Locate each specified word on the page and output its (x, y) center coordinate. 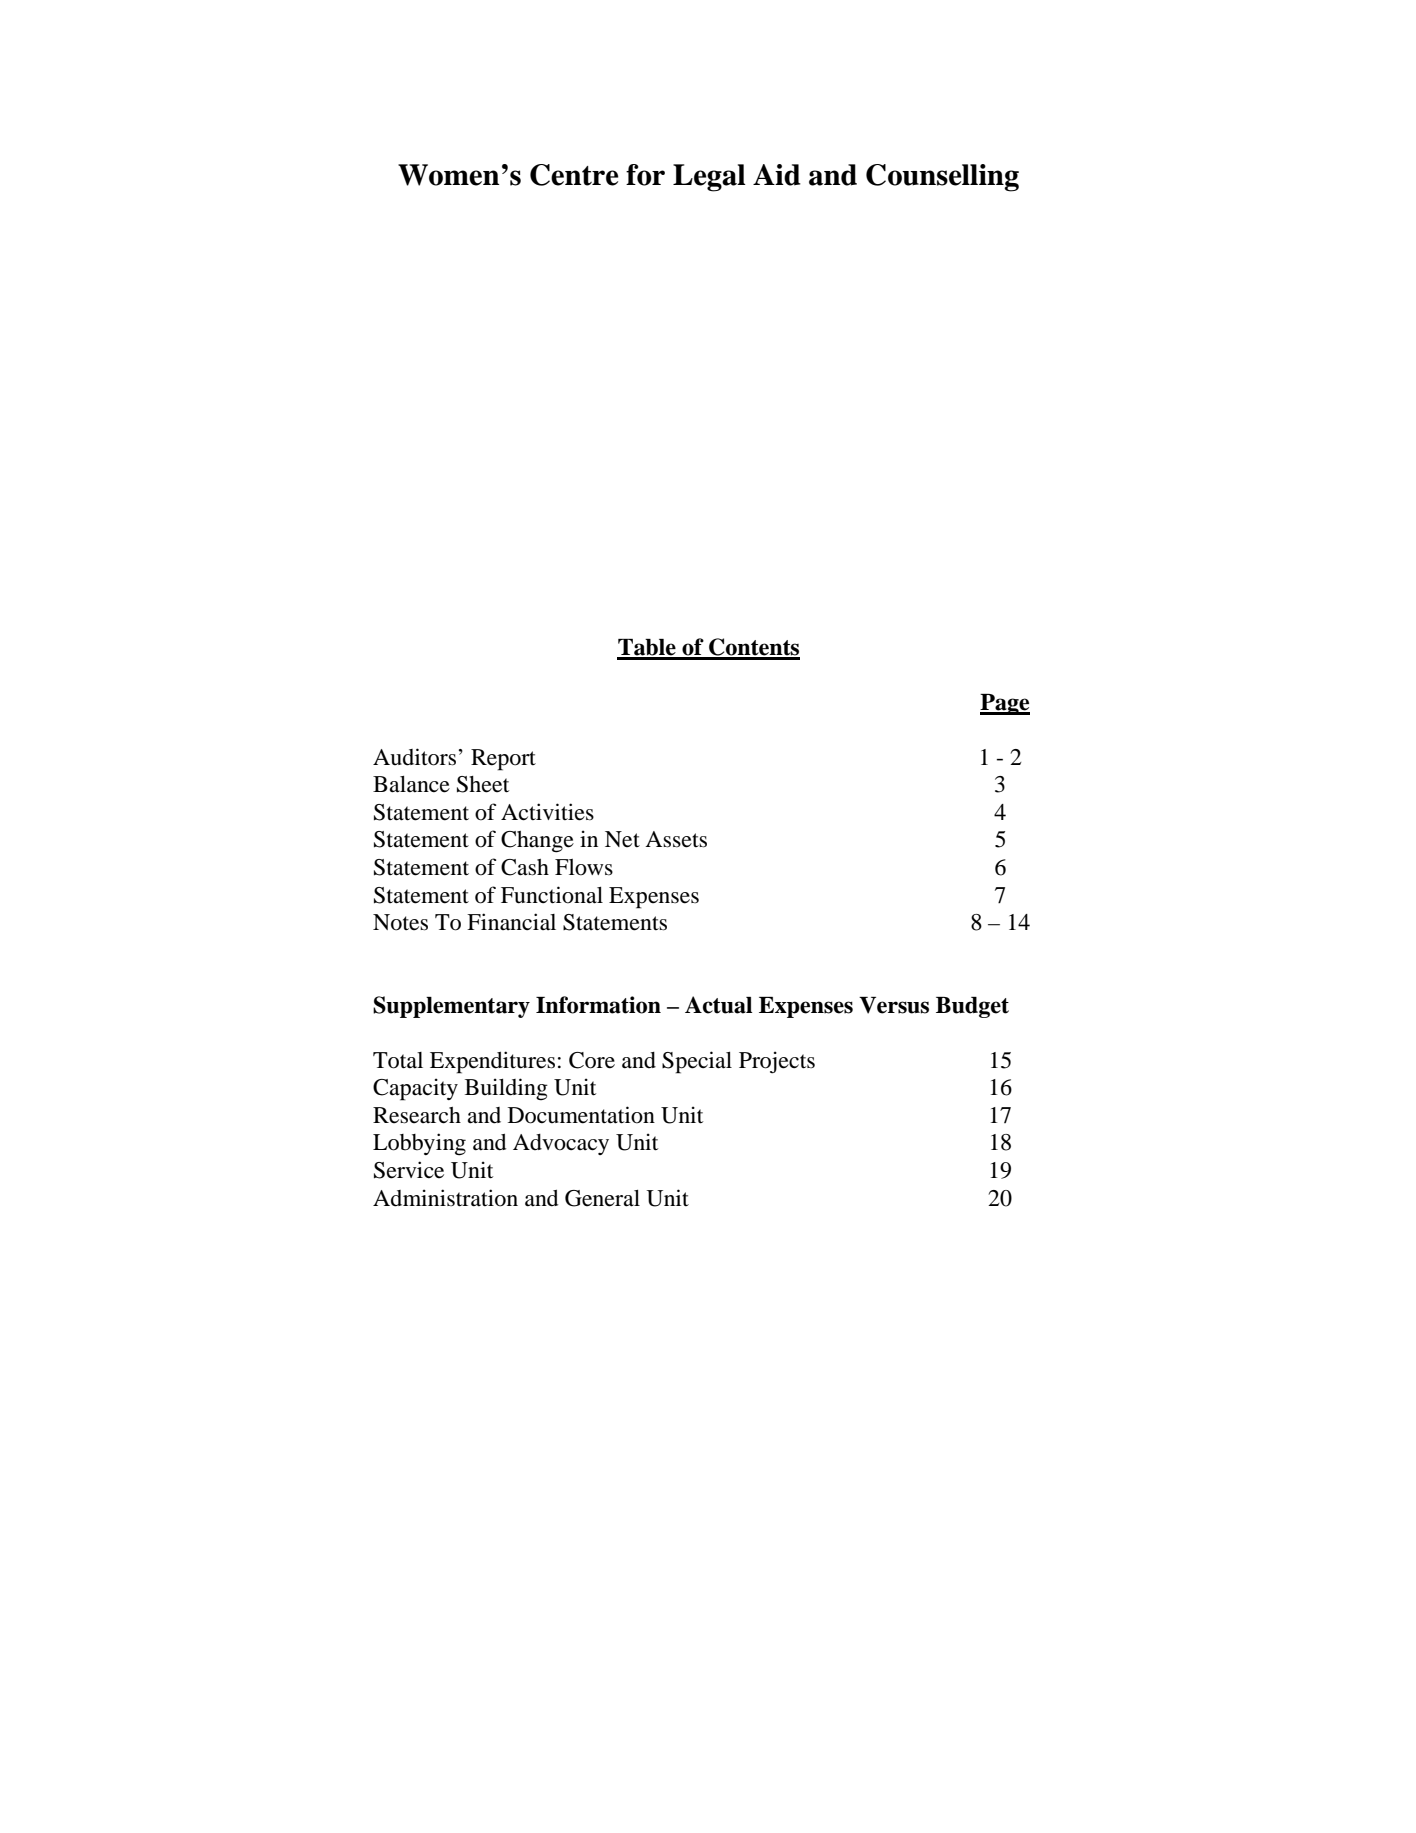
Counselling (942, 178)
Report (503, 760)
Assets (676, 839)
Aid (777, 175)
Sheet (483, 784)
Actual (718, 1005)
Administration (445, 1198)
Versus (894, 1005)
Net (622, 839)
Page (1005, 704)
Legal (709, 178)
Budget (972, 1007)
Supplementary (451, 1007)
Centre (574, 175)
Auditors (414, 757)
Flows (584, 867)
